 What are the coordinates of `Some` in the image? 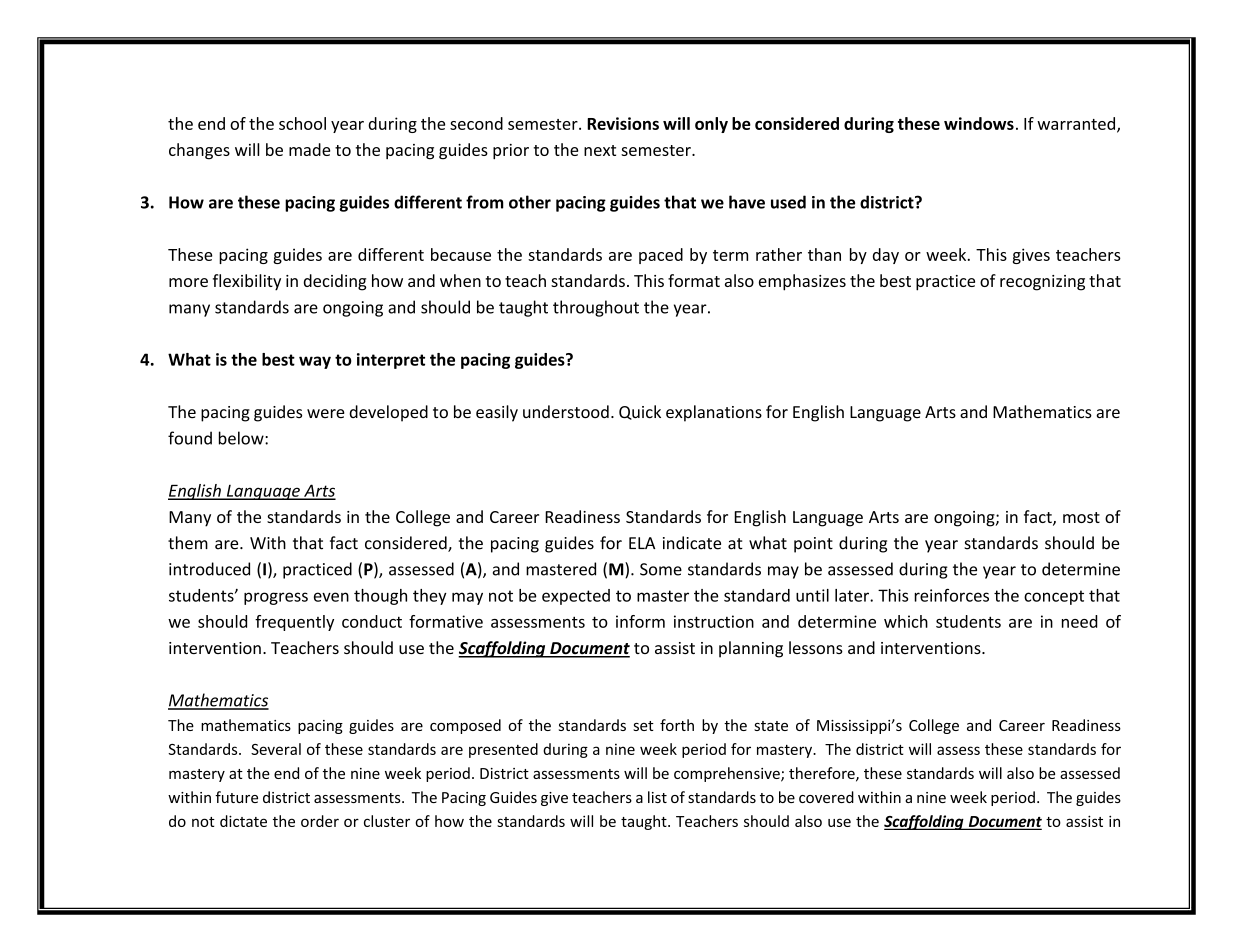 It's located at (661, 569).
